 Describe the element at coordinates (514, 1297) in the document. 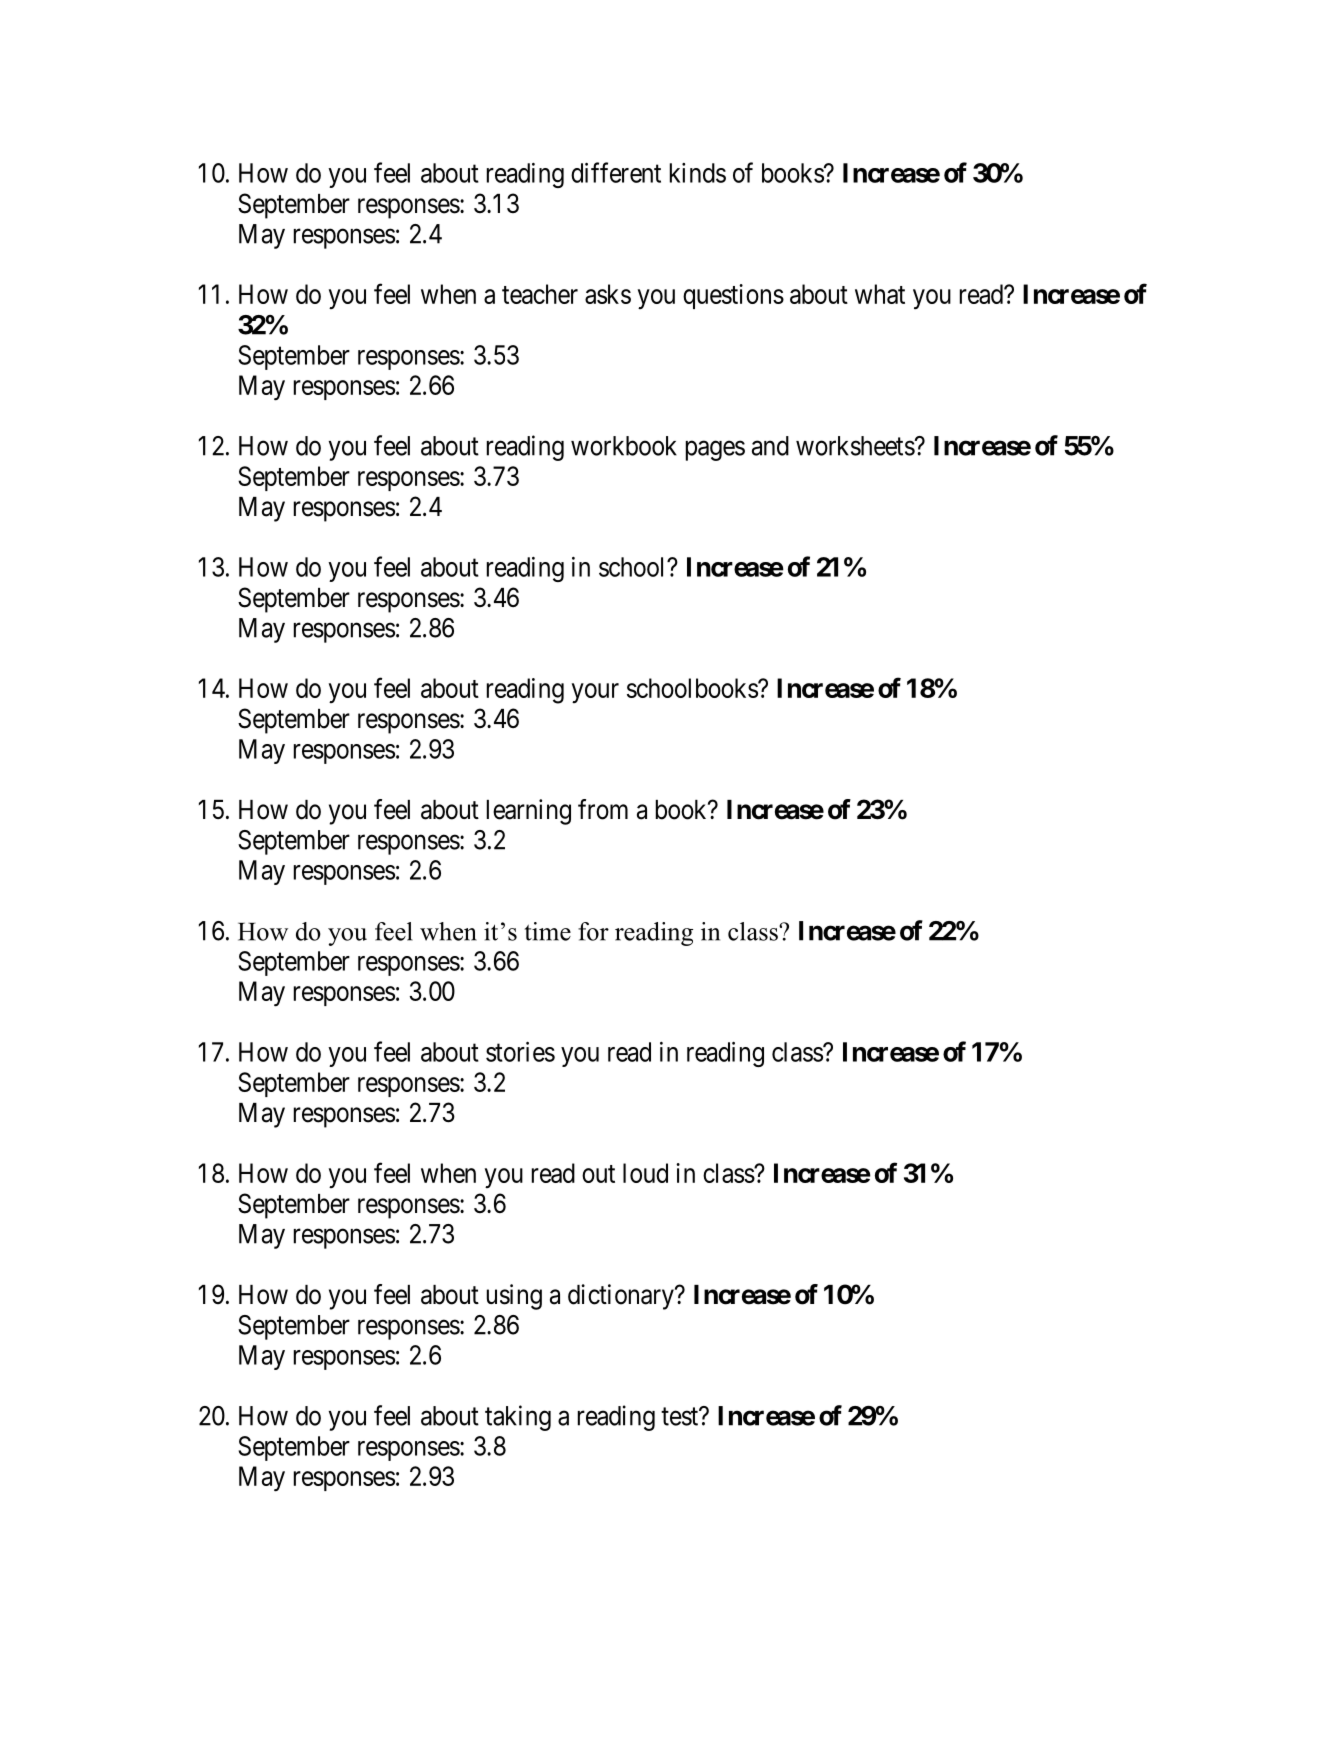

I see `using` at that location.
